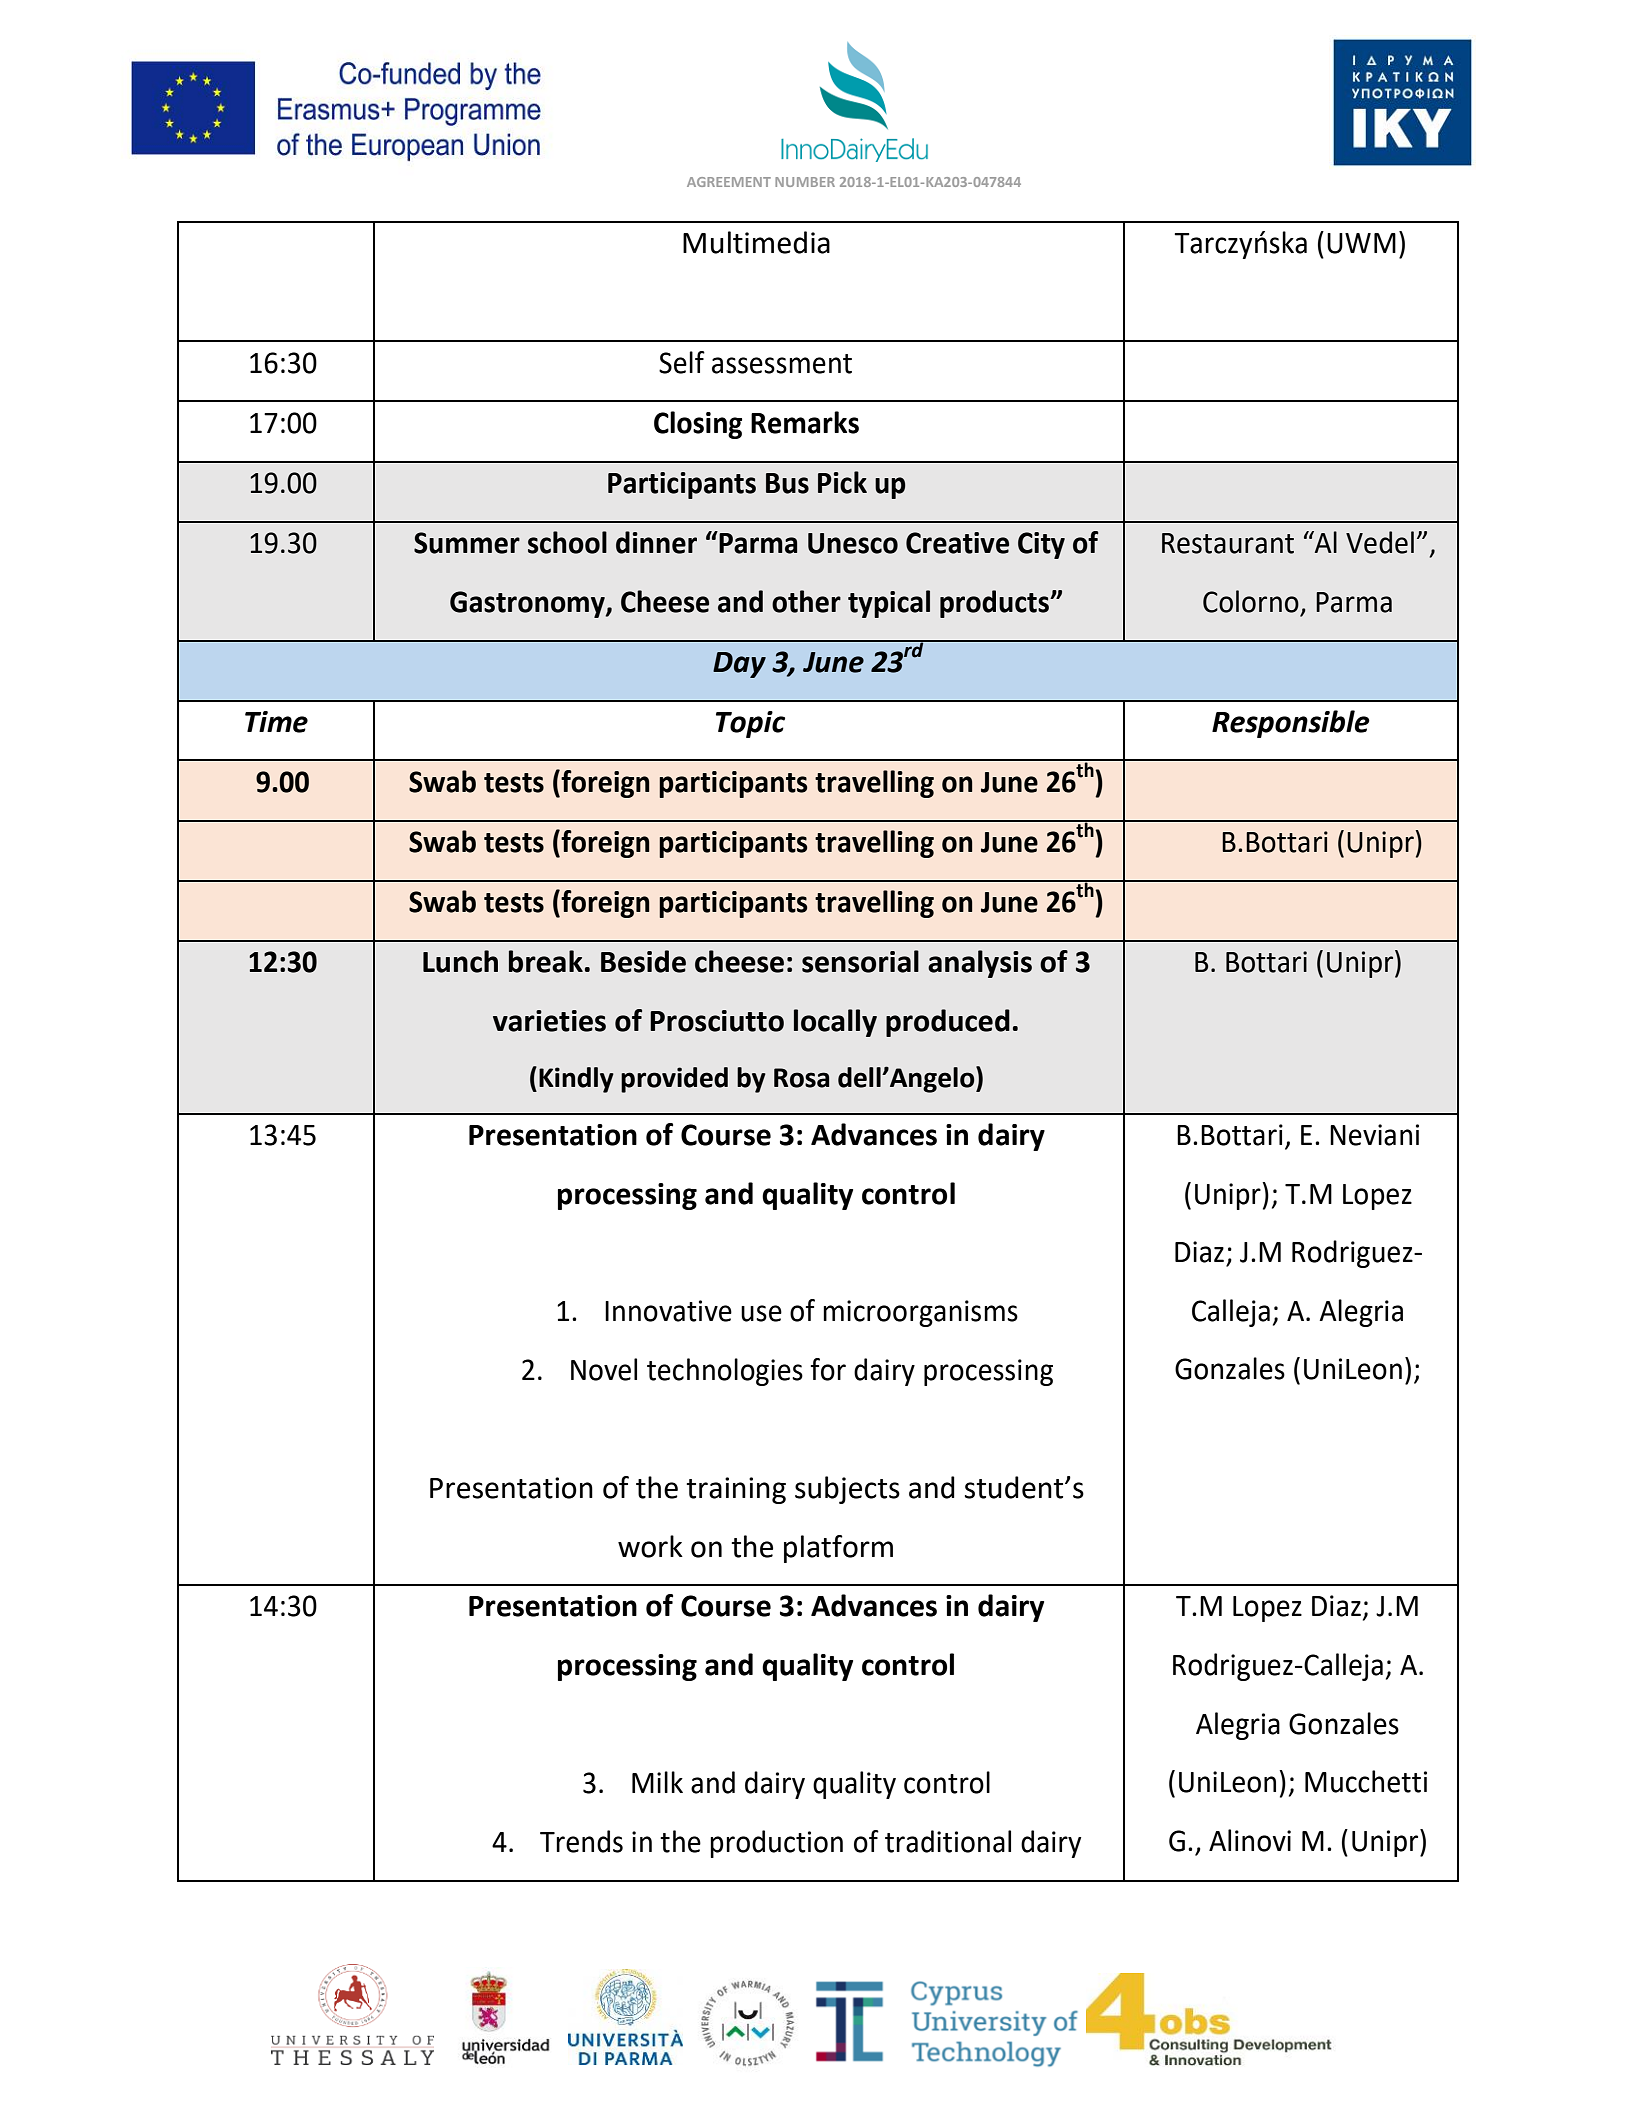 The image size is (1631, 2111). What do you see at coordinates (1228, 543) in the screenshot?
I see `Restaurant` at bounding box center [1228, 543].
